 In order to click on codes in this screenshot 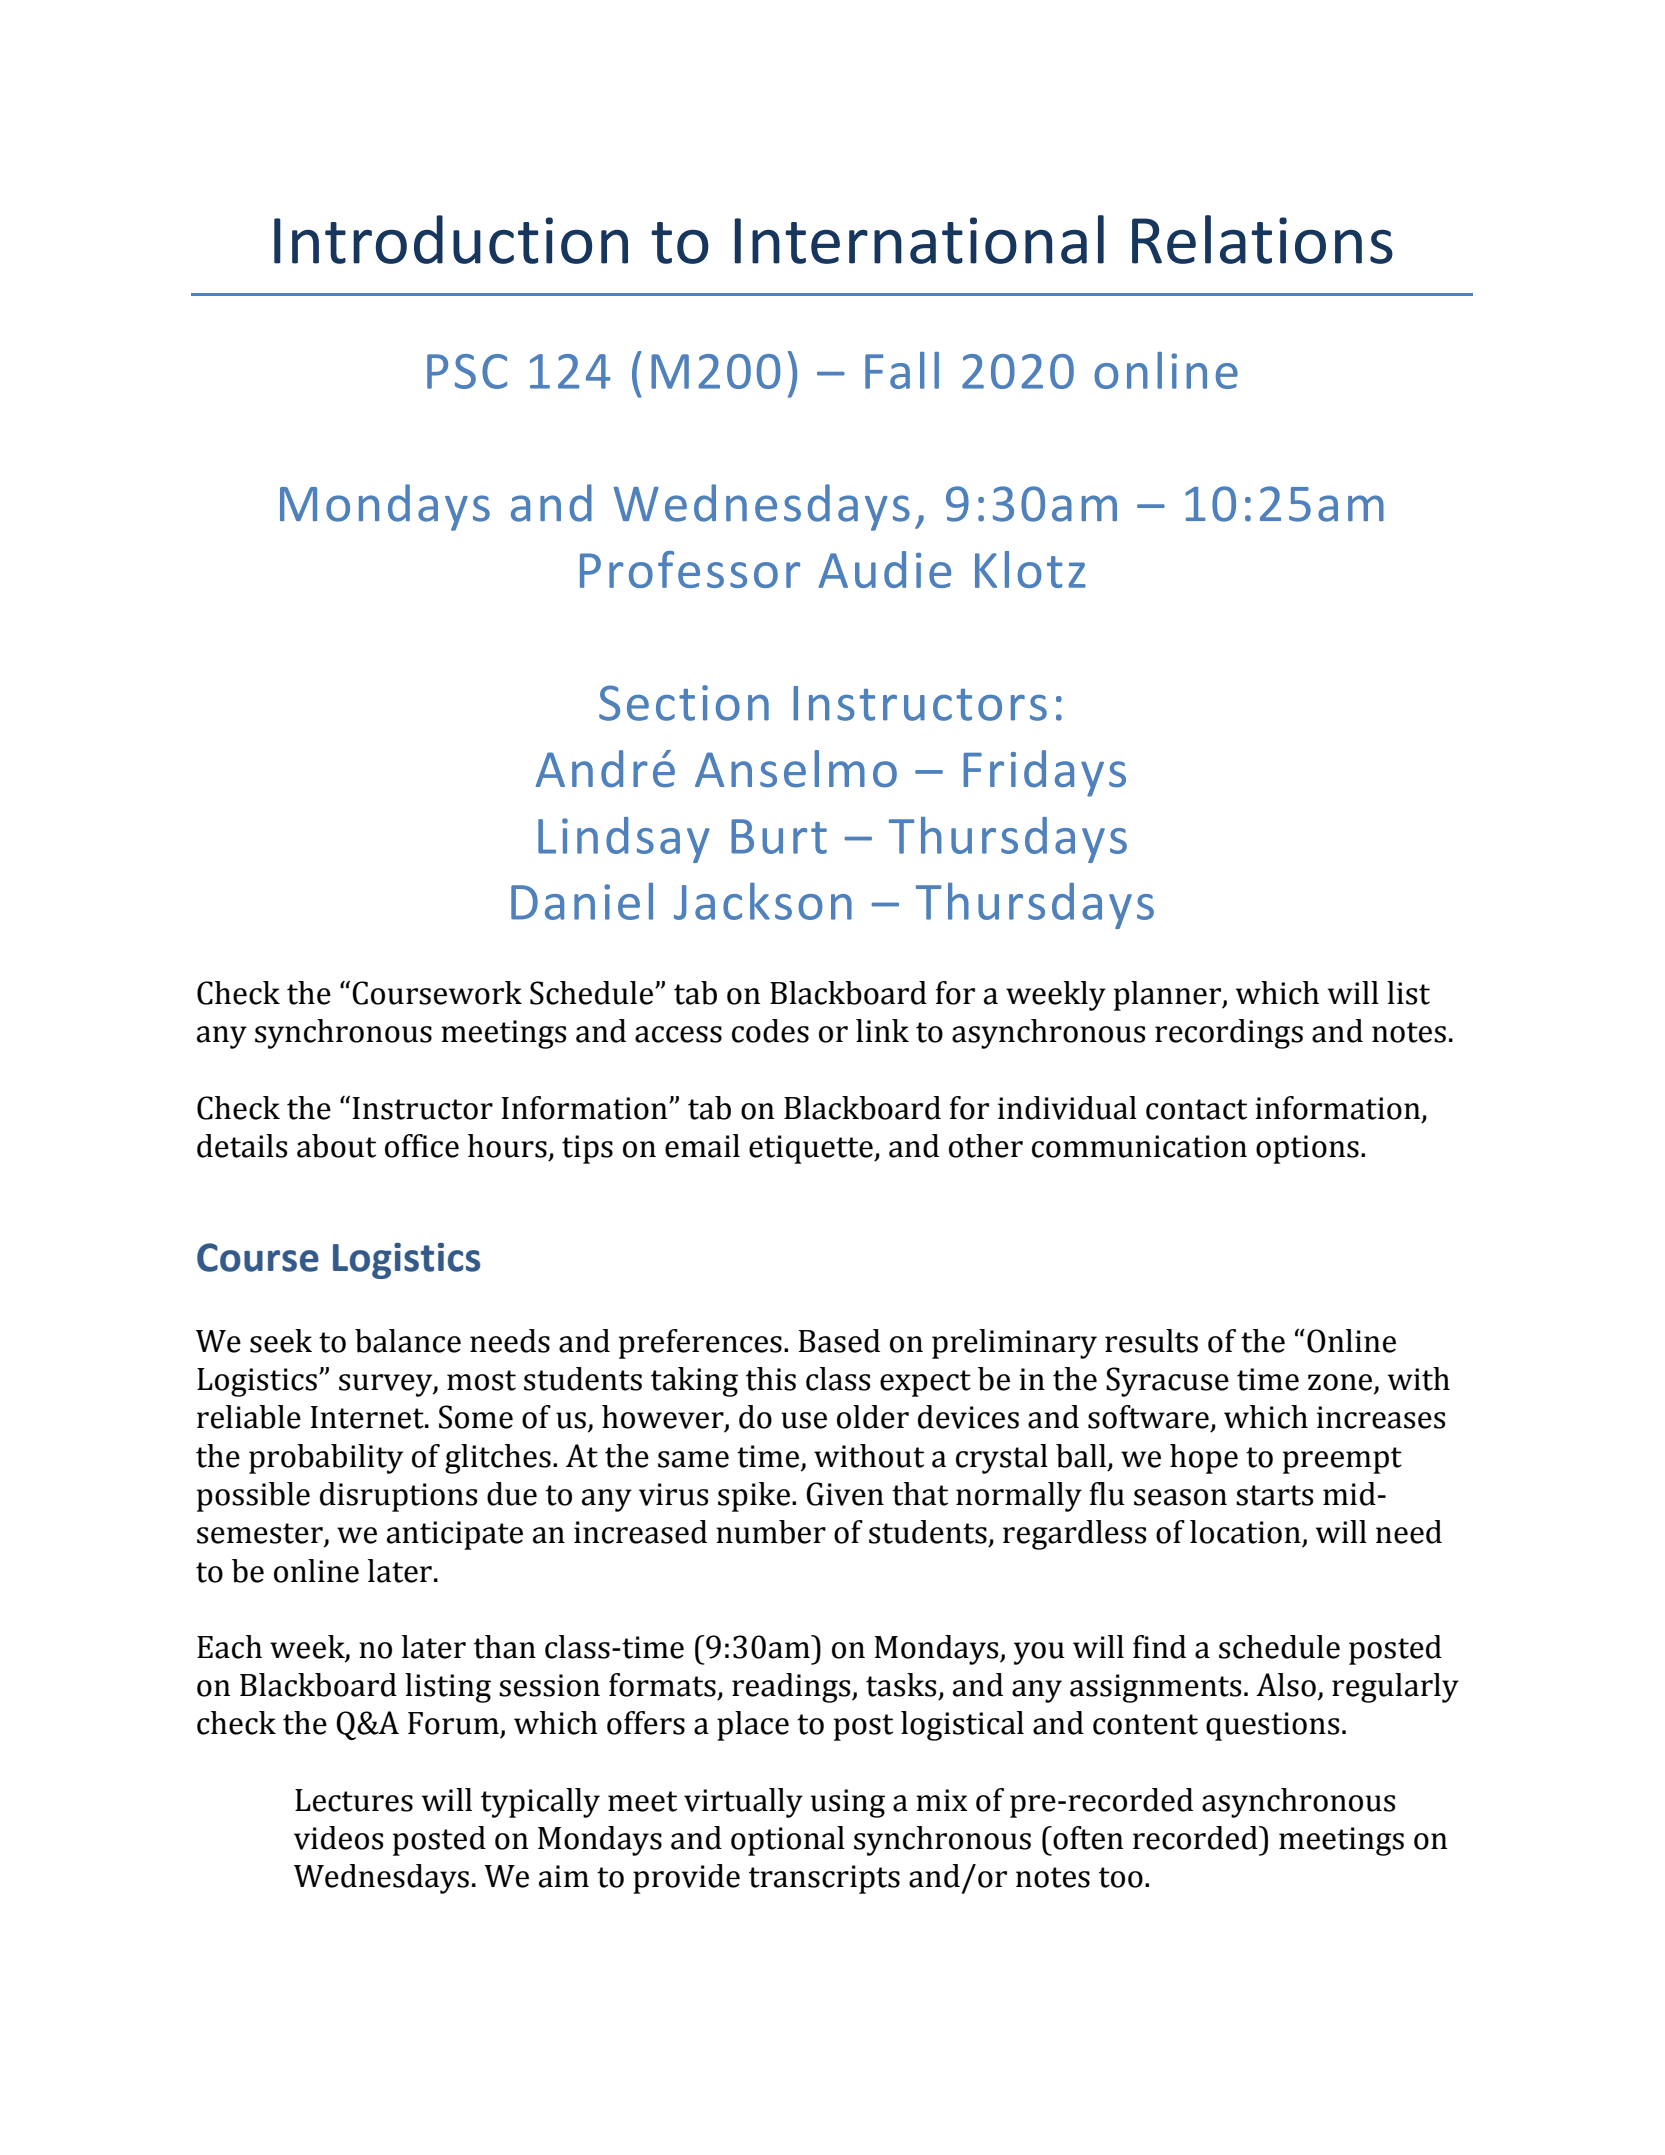, I will do `click(770, 1031)`.
